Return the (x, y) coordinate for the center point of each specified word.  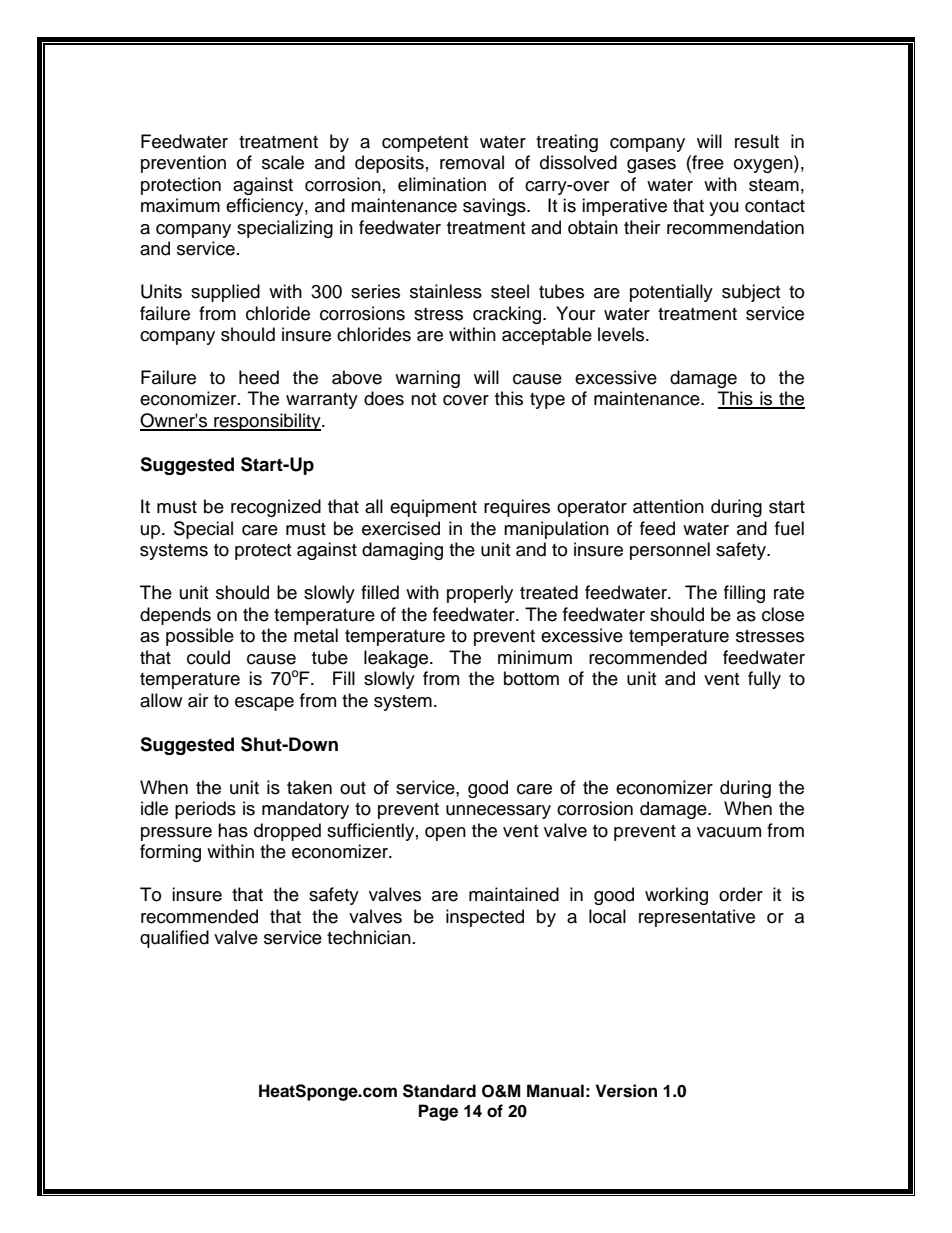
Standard (439, 1091)
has (233, 830)
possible (200, 637)
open (445, 834)
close (783, 614)
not (423, 399)
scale (283, 162)
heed (259, 377)
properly (480, 594)
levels (622, 334)
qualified (174, 939)
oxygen (764, 166)
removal (472, 162)
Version (626, 1091)
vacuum (729, 832)
